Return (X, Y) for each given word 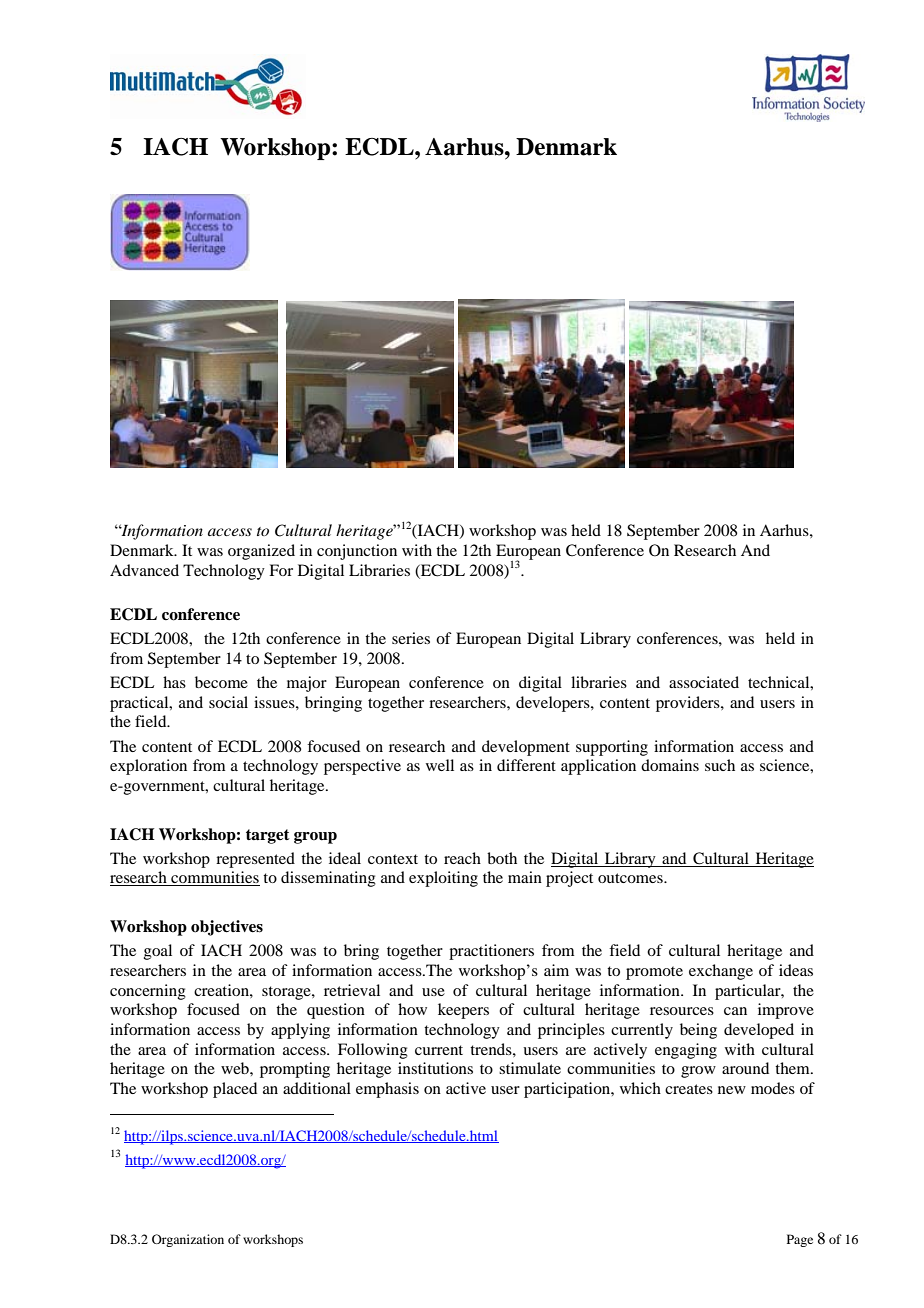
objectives (227, 928)
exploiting (443, 879)
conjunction (357, 552)
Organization (188, 1240)
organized (261, 552)
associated (704, 682)
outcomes (631, 878)
